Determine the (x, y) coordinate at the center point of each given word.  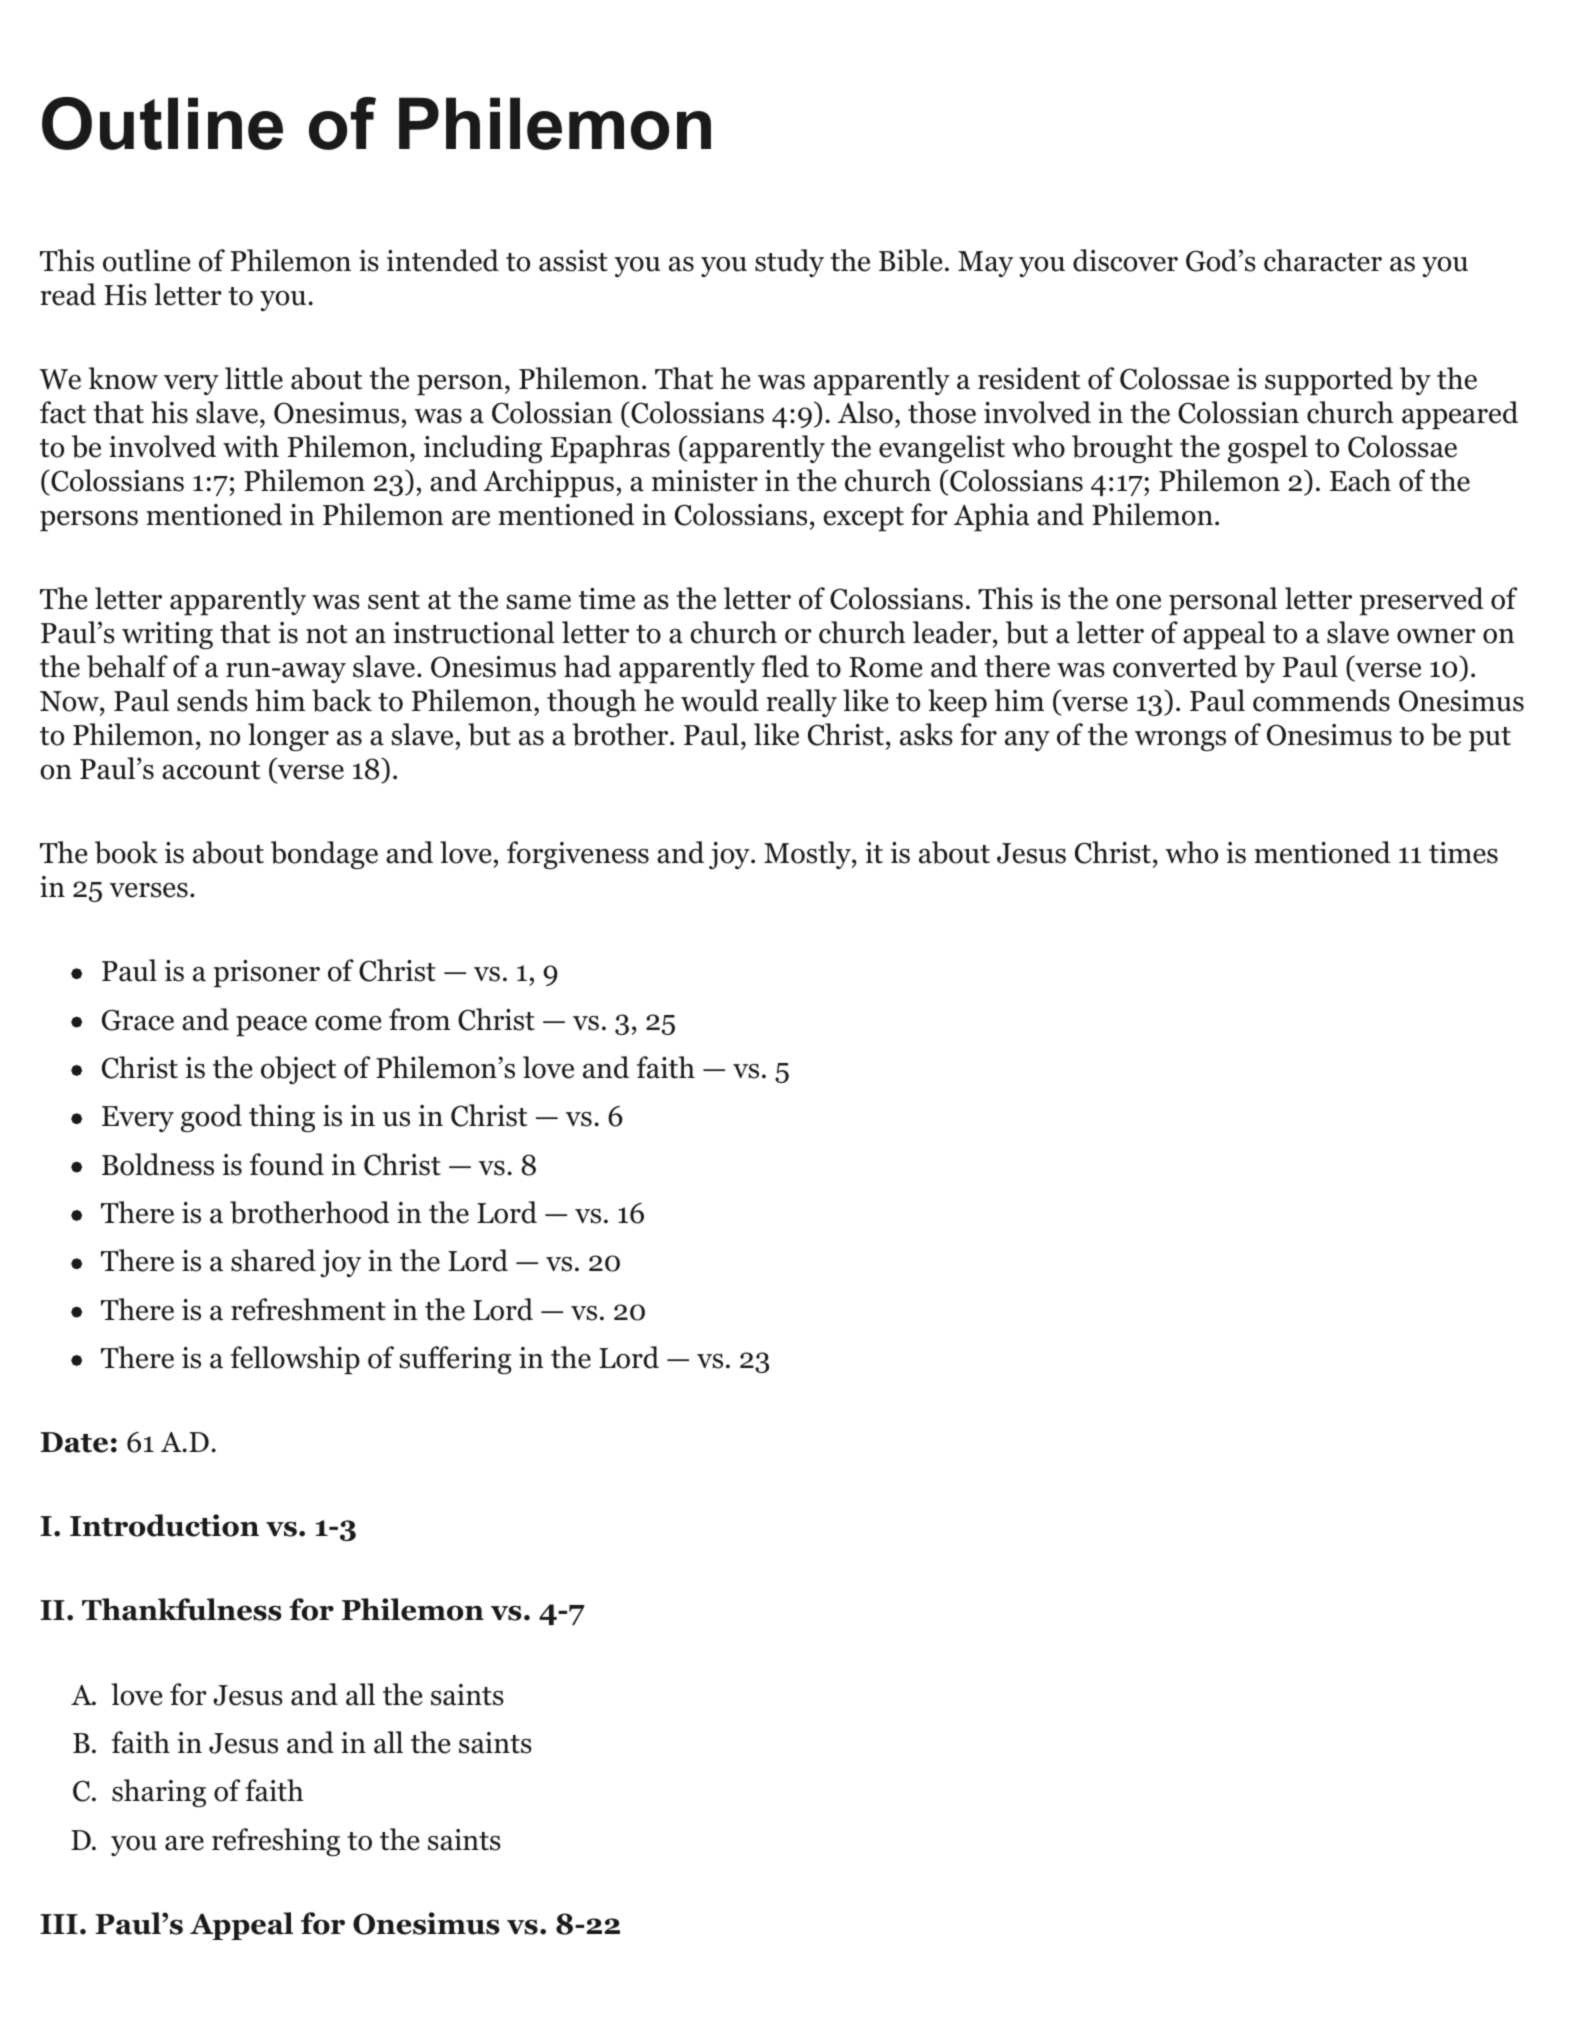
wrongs (1180, 741)
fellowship (295, 1360)
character (1323, 260)
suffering (456, 1360)
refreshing (276, 1842)
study (789, 263)
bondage (324, 855)
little (254, 378)
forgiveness (578, 855)
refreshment (308, 1309)
